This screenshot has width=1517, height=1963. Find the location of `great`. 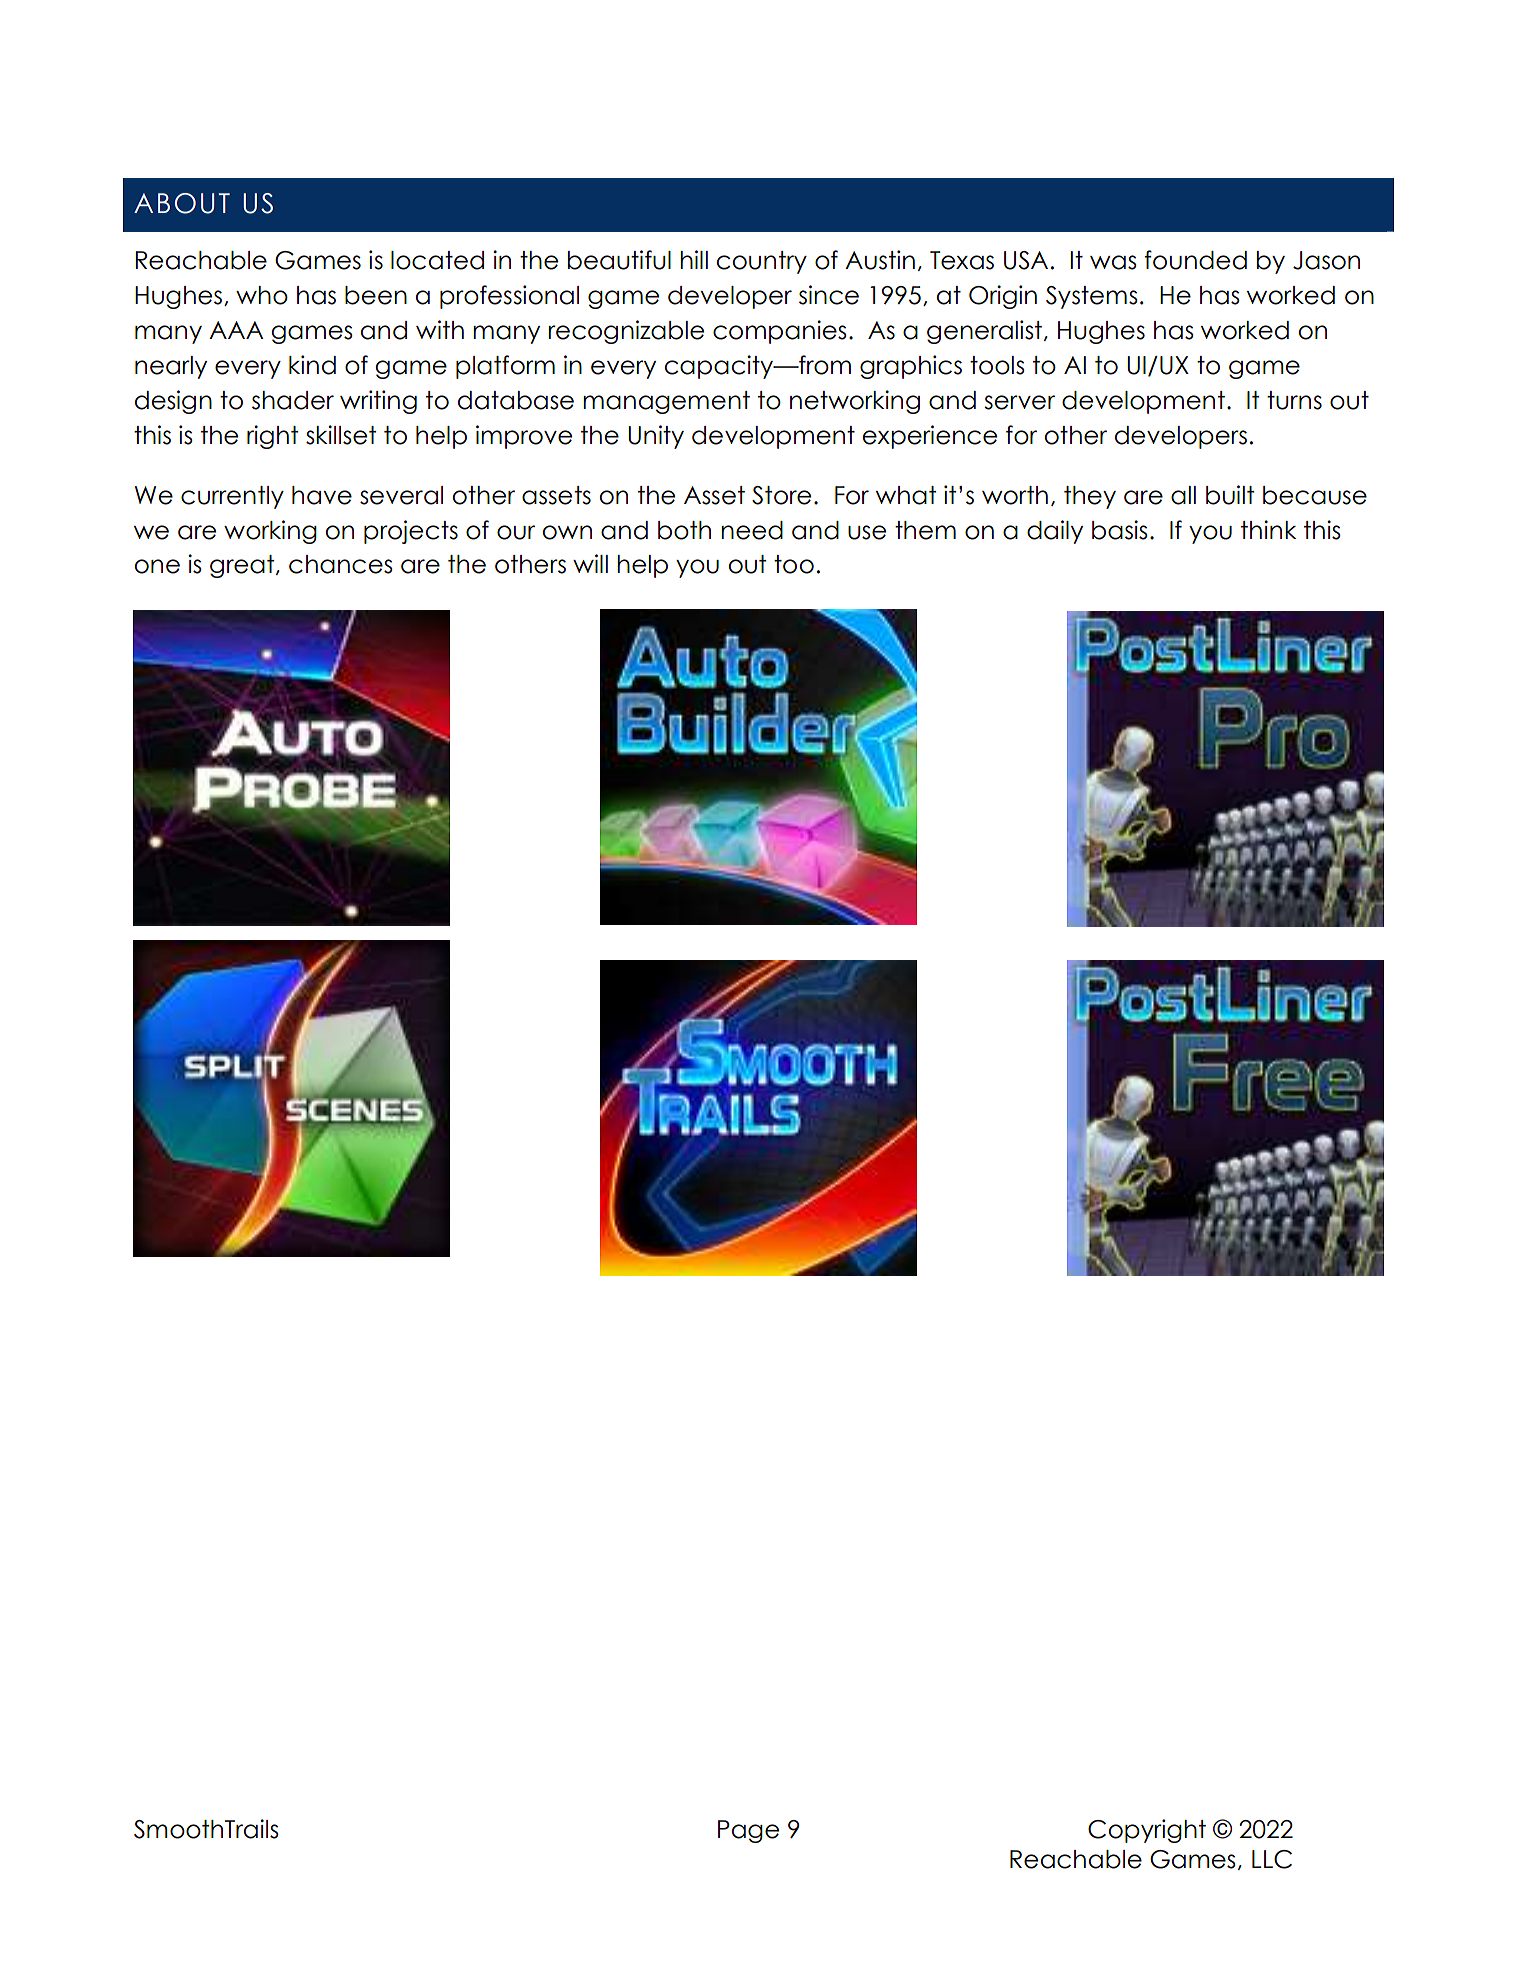

great is located at coordinates (243, 566).
